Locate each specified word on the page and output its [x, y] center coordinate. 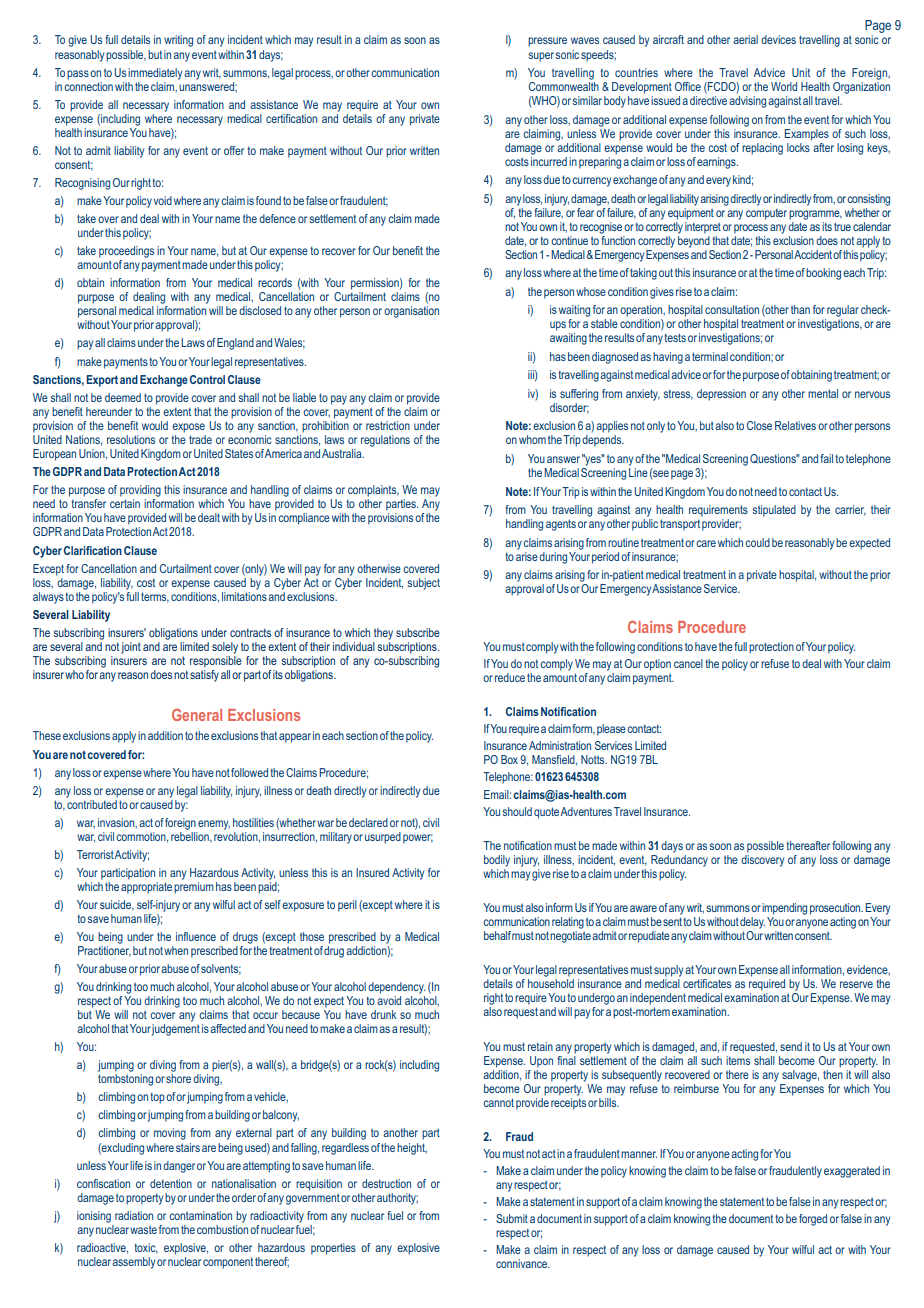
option [657, 665]
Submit [512, 1218]
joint [131, 648]
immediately [155, 74]
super [541, 57]
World [784, 86]
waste [143, 1229]
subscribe [418, 632]
